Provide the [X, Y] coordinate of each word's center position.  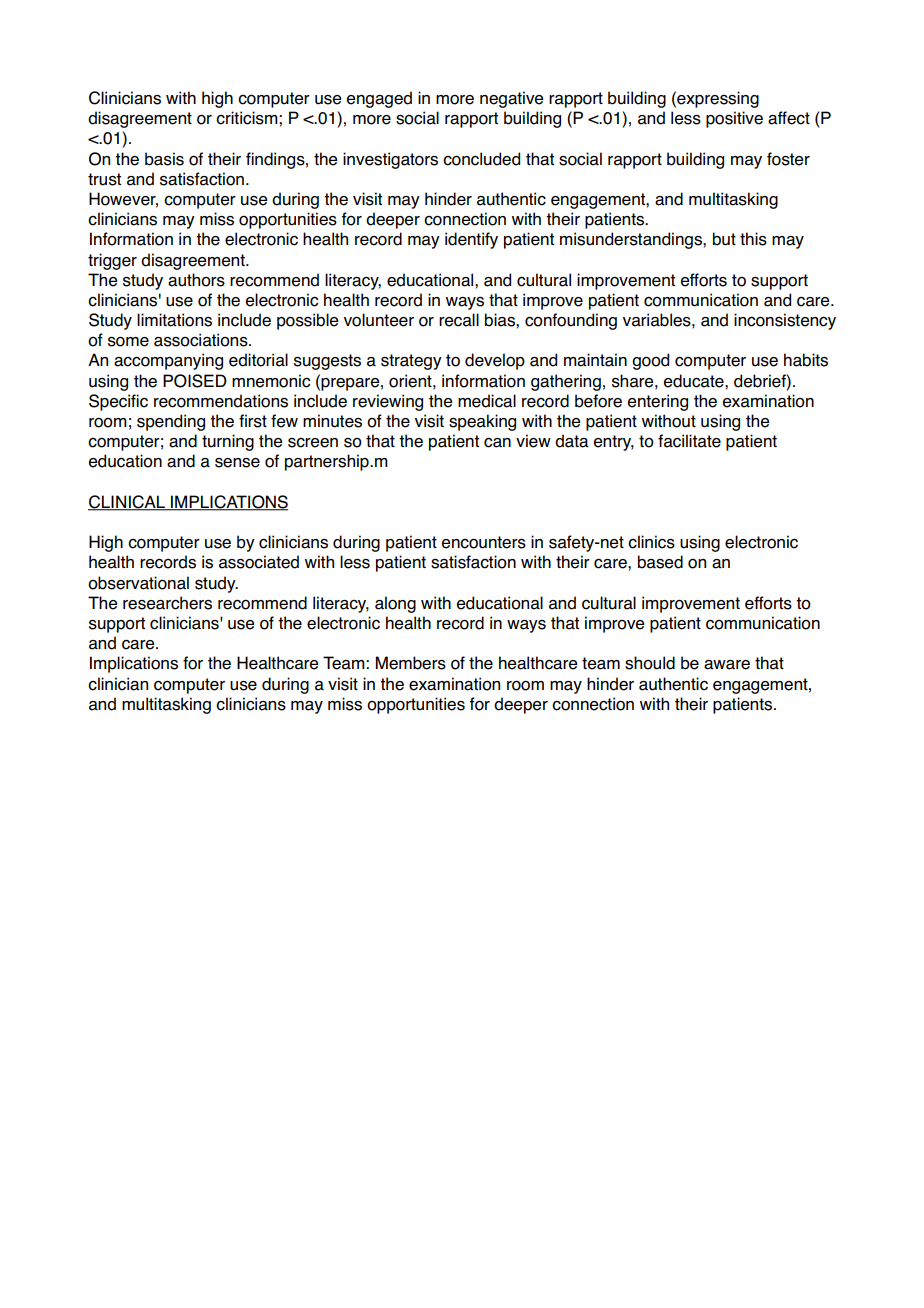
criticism [248, 118]
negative [511, 99]
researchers [167, 603]
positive [734, 119]
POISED [195, 381]
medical [487, 401]
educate [695, 381]
